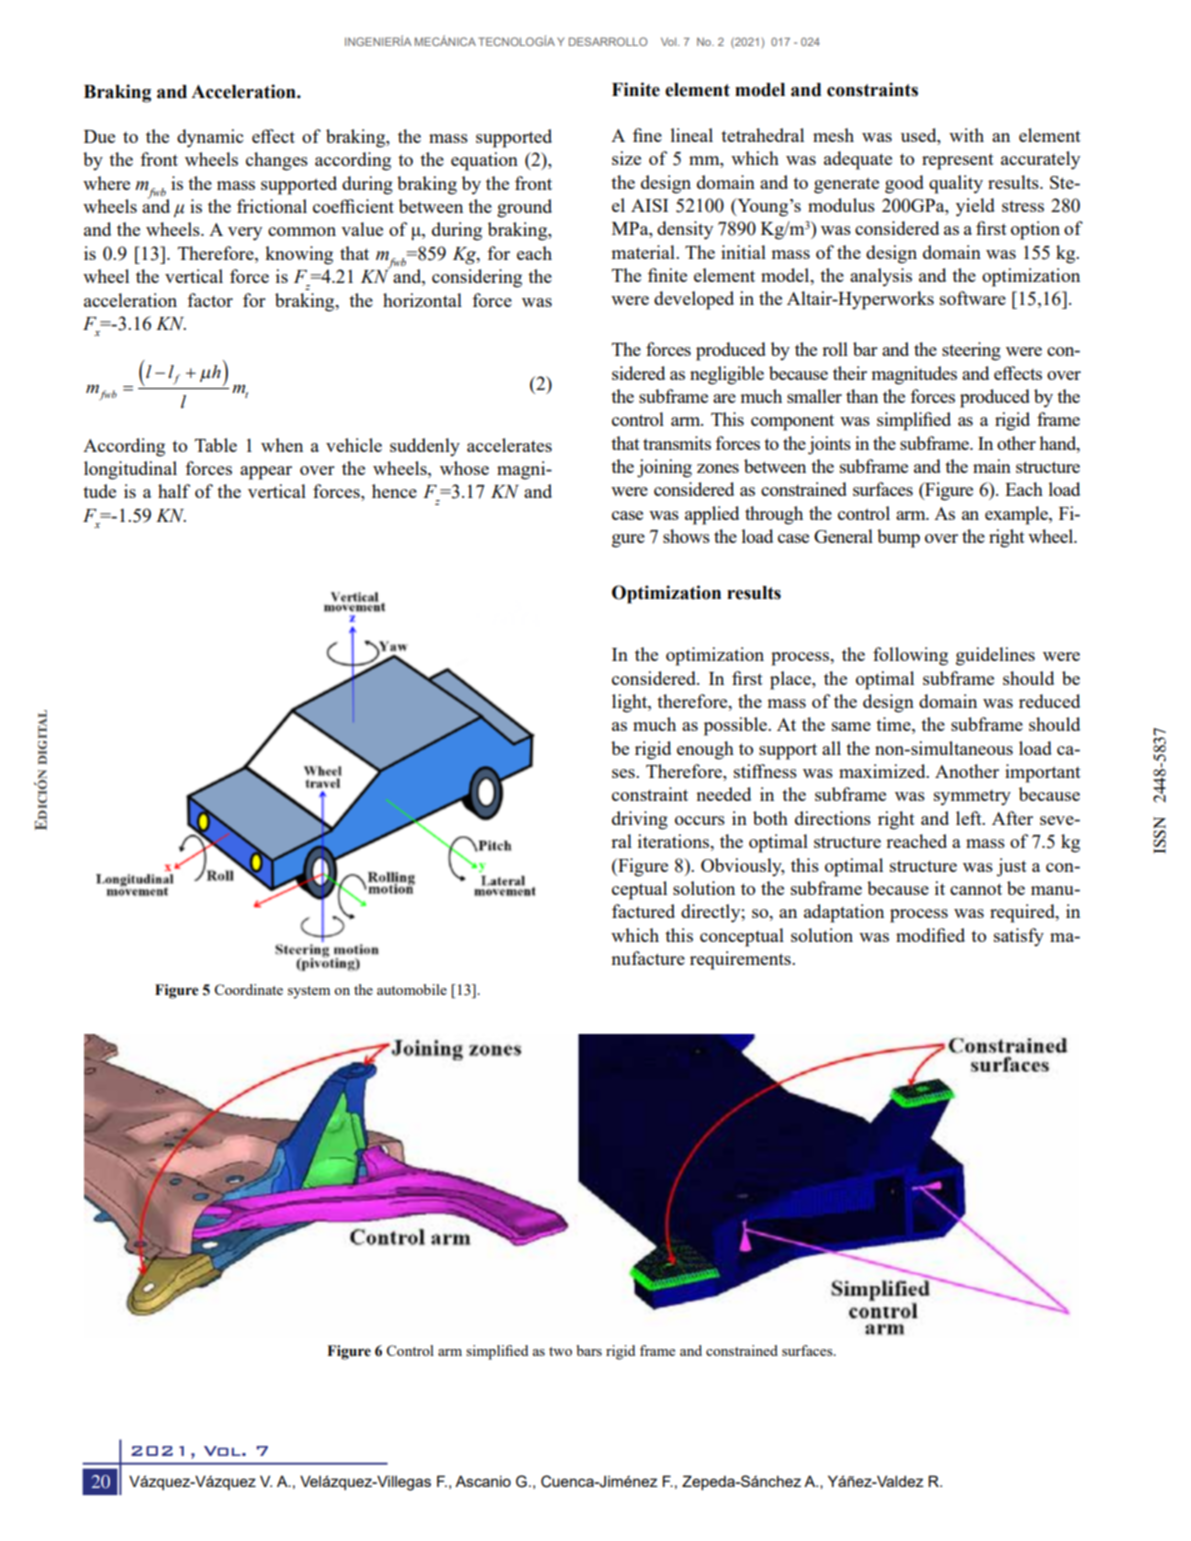 The width and height of the screenshot is (1191, 1541). What do you see at coordinates (412, 989) in the screenshot?
I see `automobile` at bounding box center [412, 989].
